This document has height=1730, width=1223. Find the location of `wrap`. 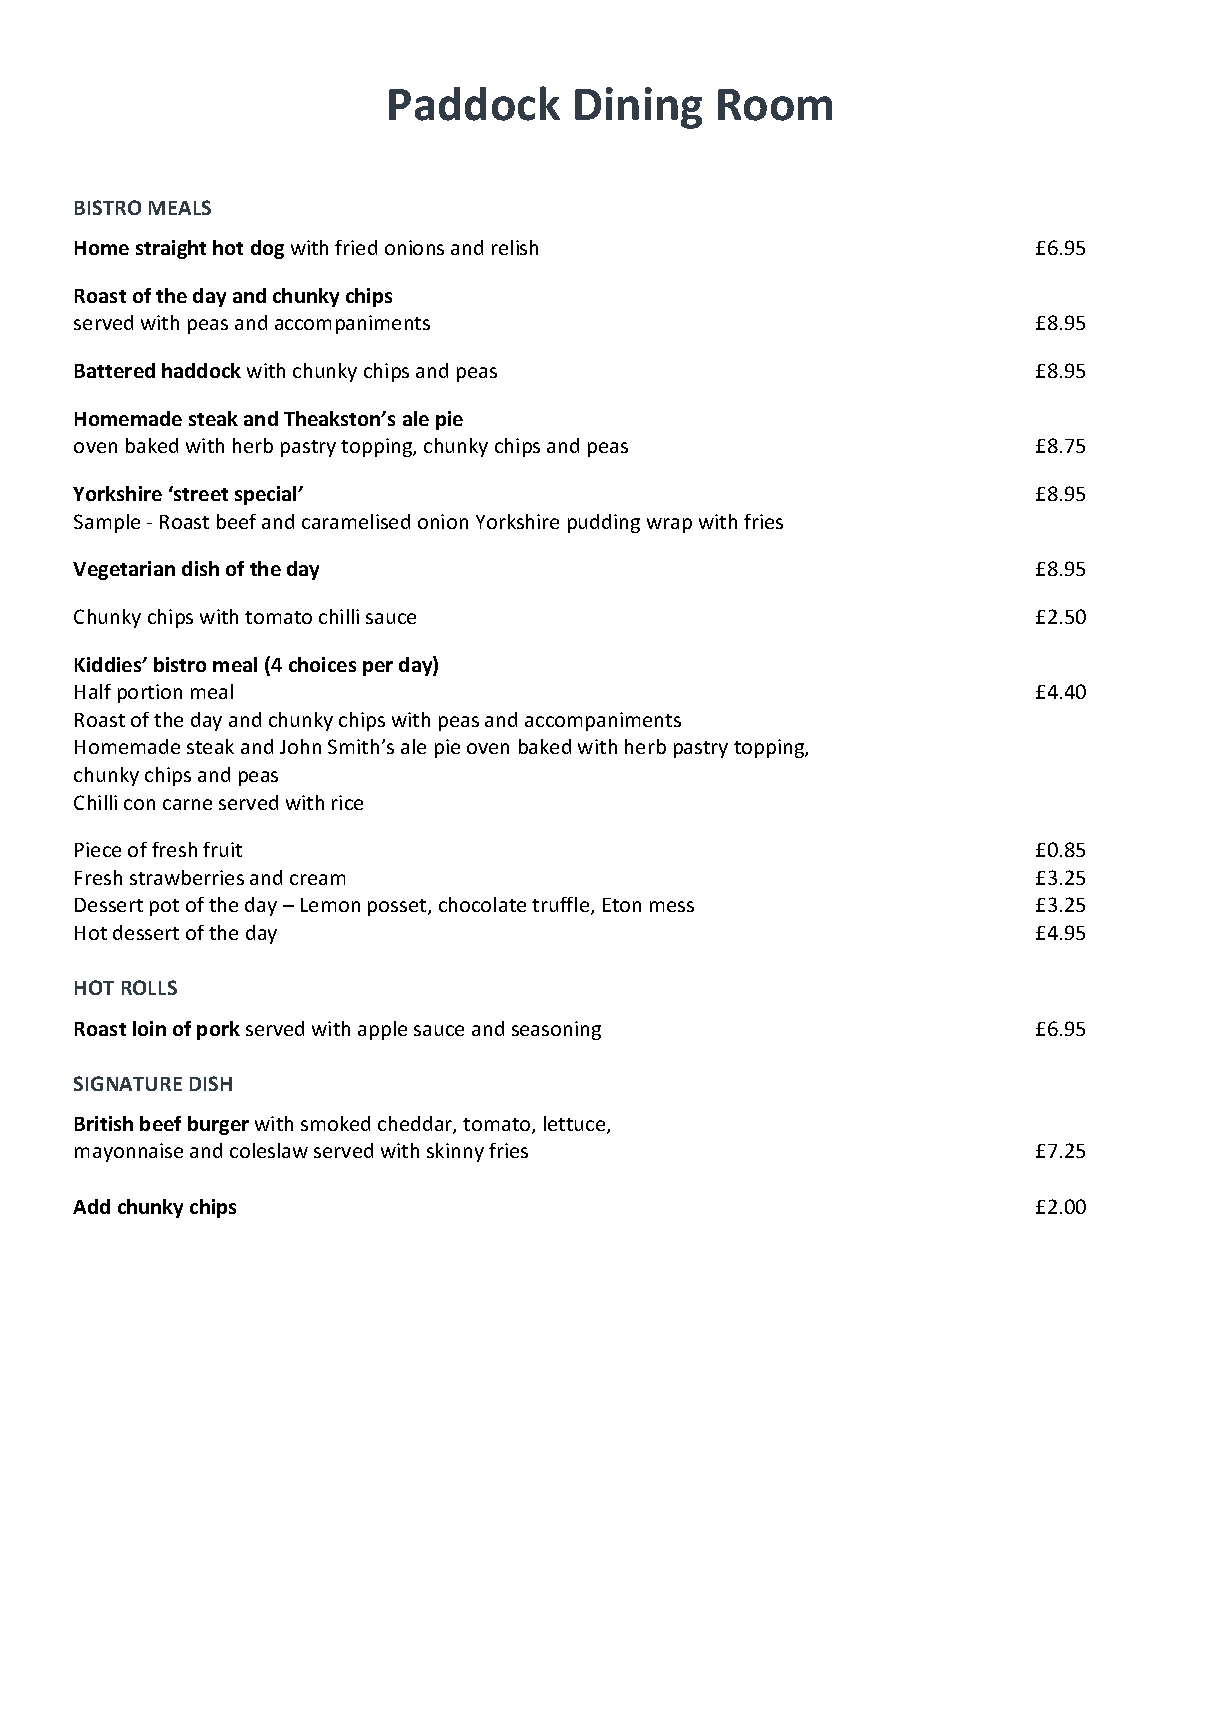

wrap is located at coordinates (669, 525).
